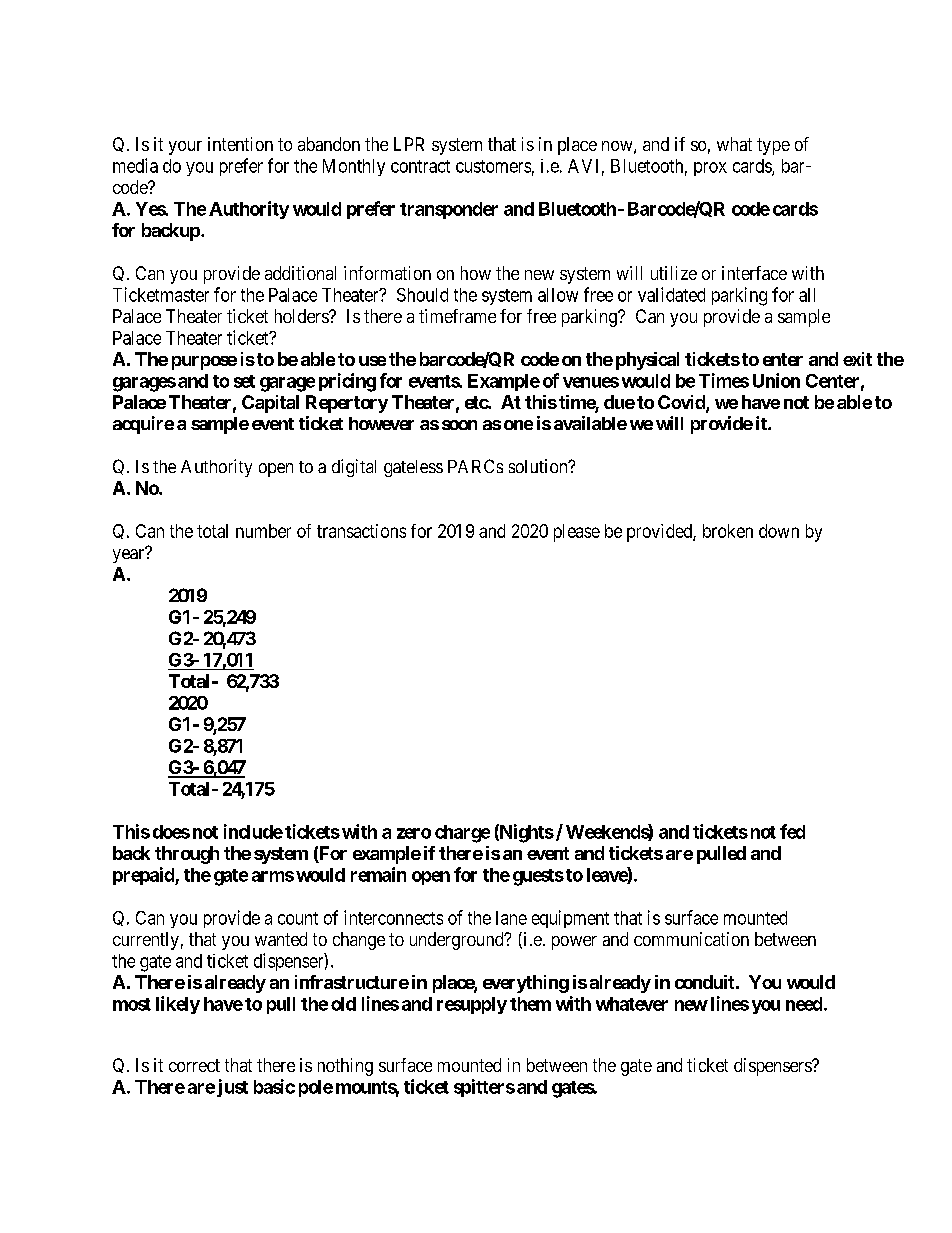 The height and width of the screenshot is (1233, 952). I want to click on year, so click(130, 555).
